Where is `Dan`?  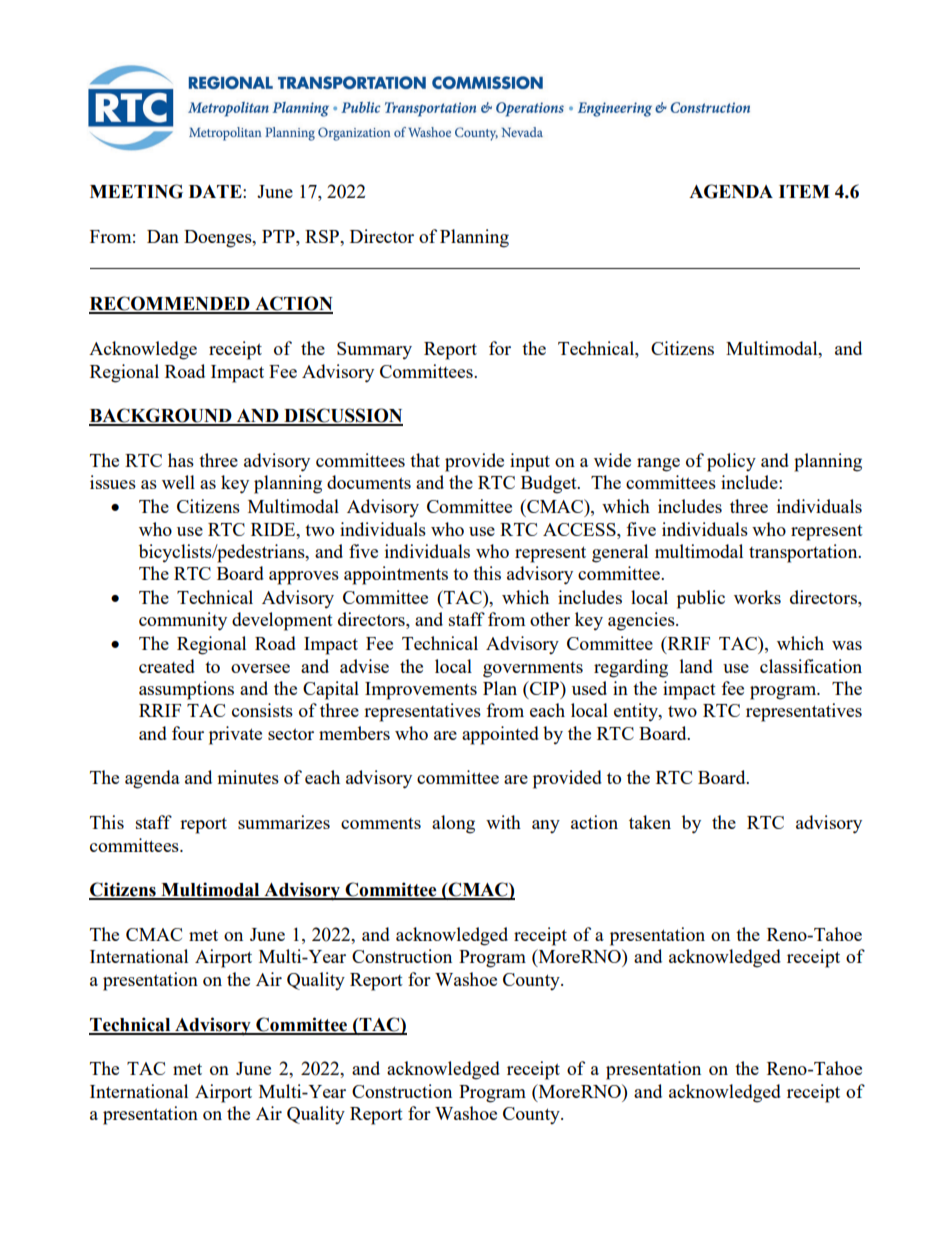
Dan is located at coordinates (163, 236).
